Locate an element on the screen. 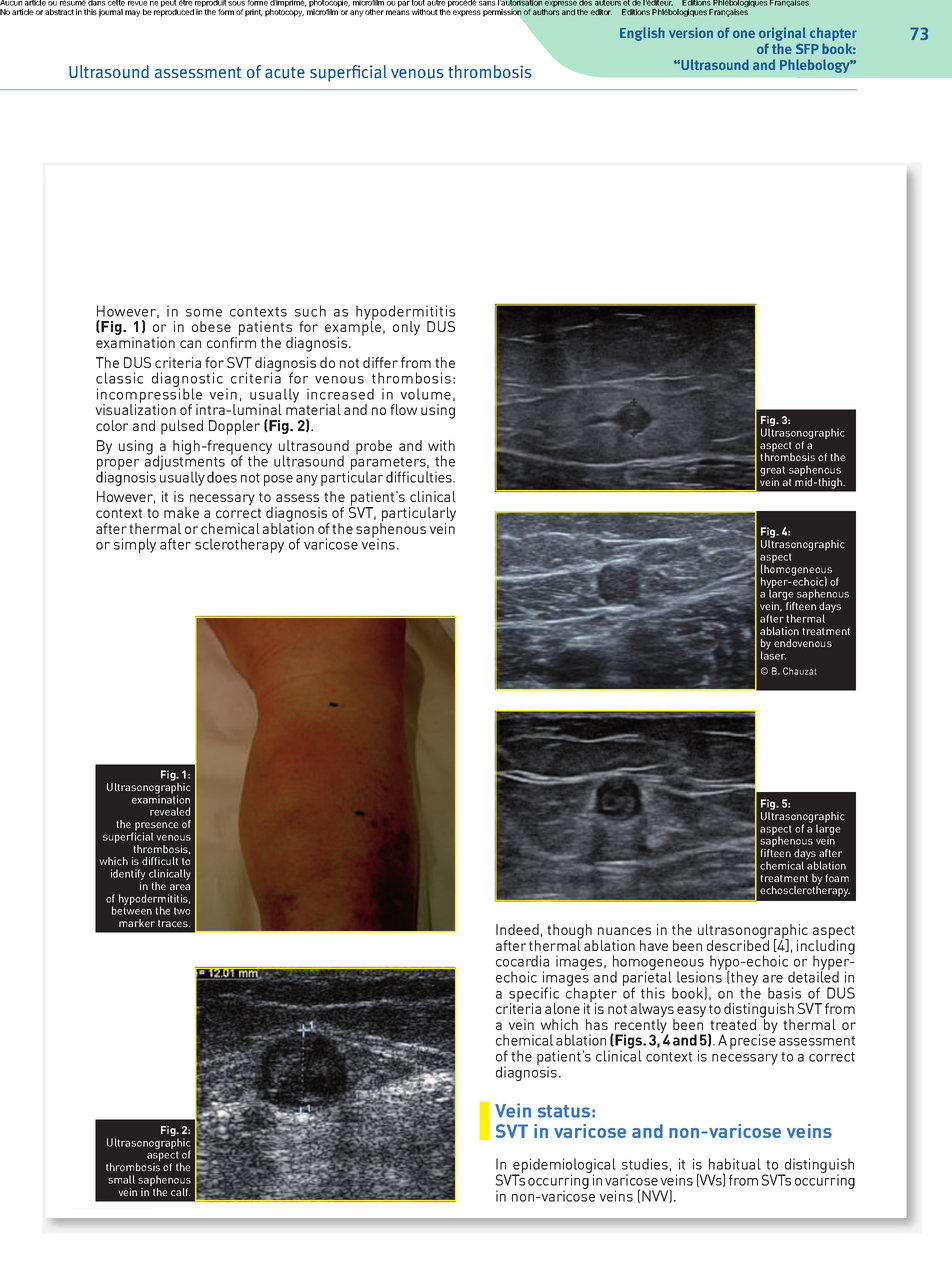  great is located at coordinates (772, 472).
